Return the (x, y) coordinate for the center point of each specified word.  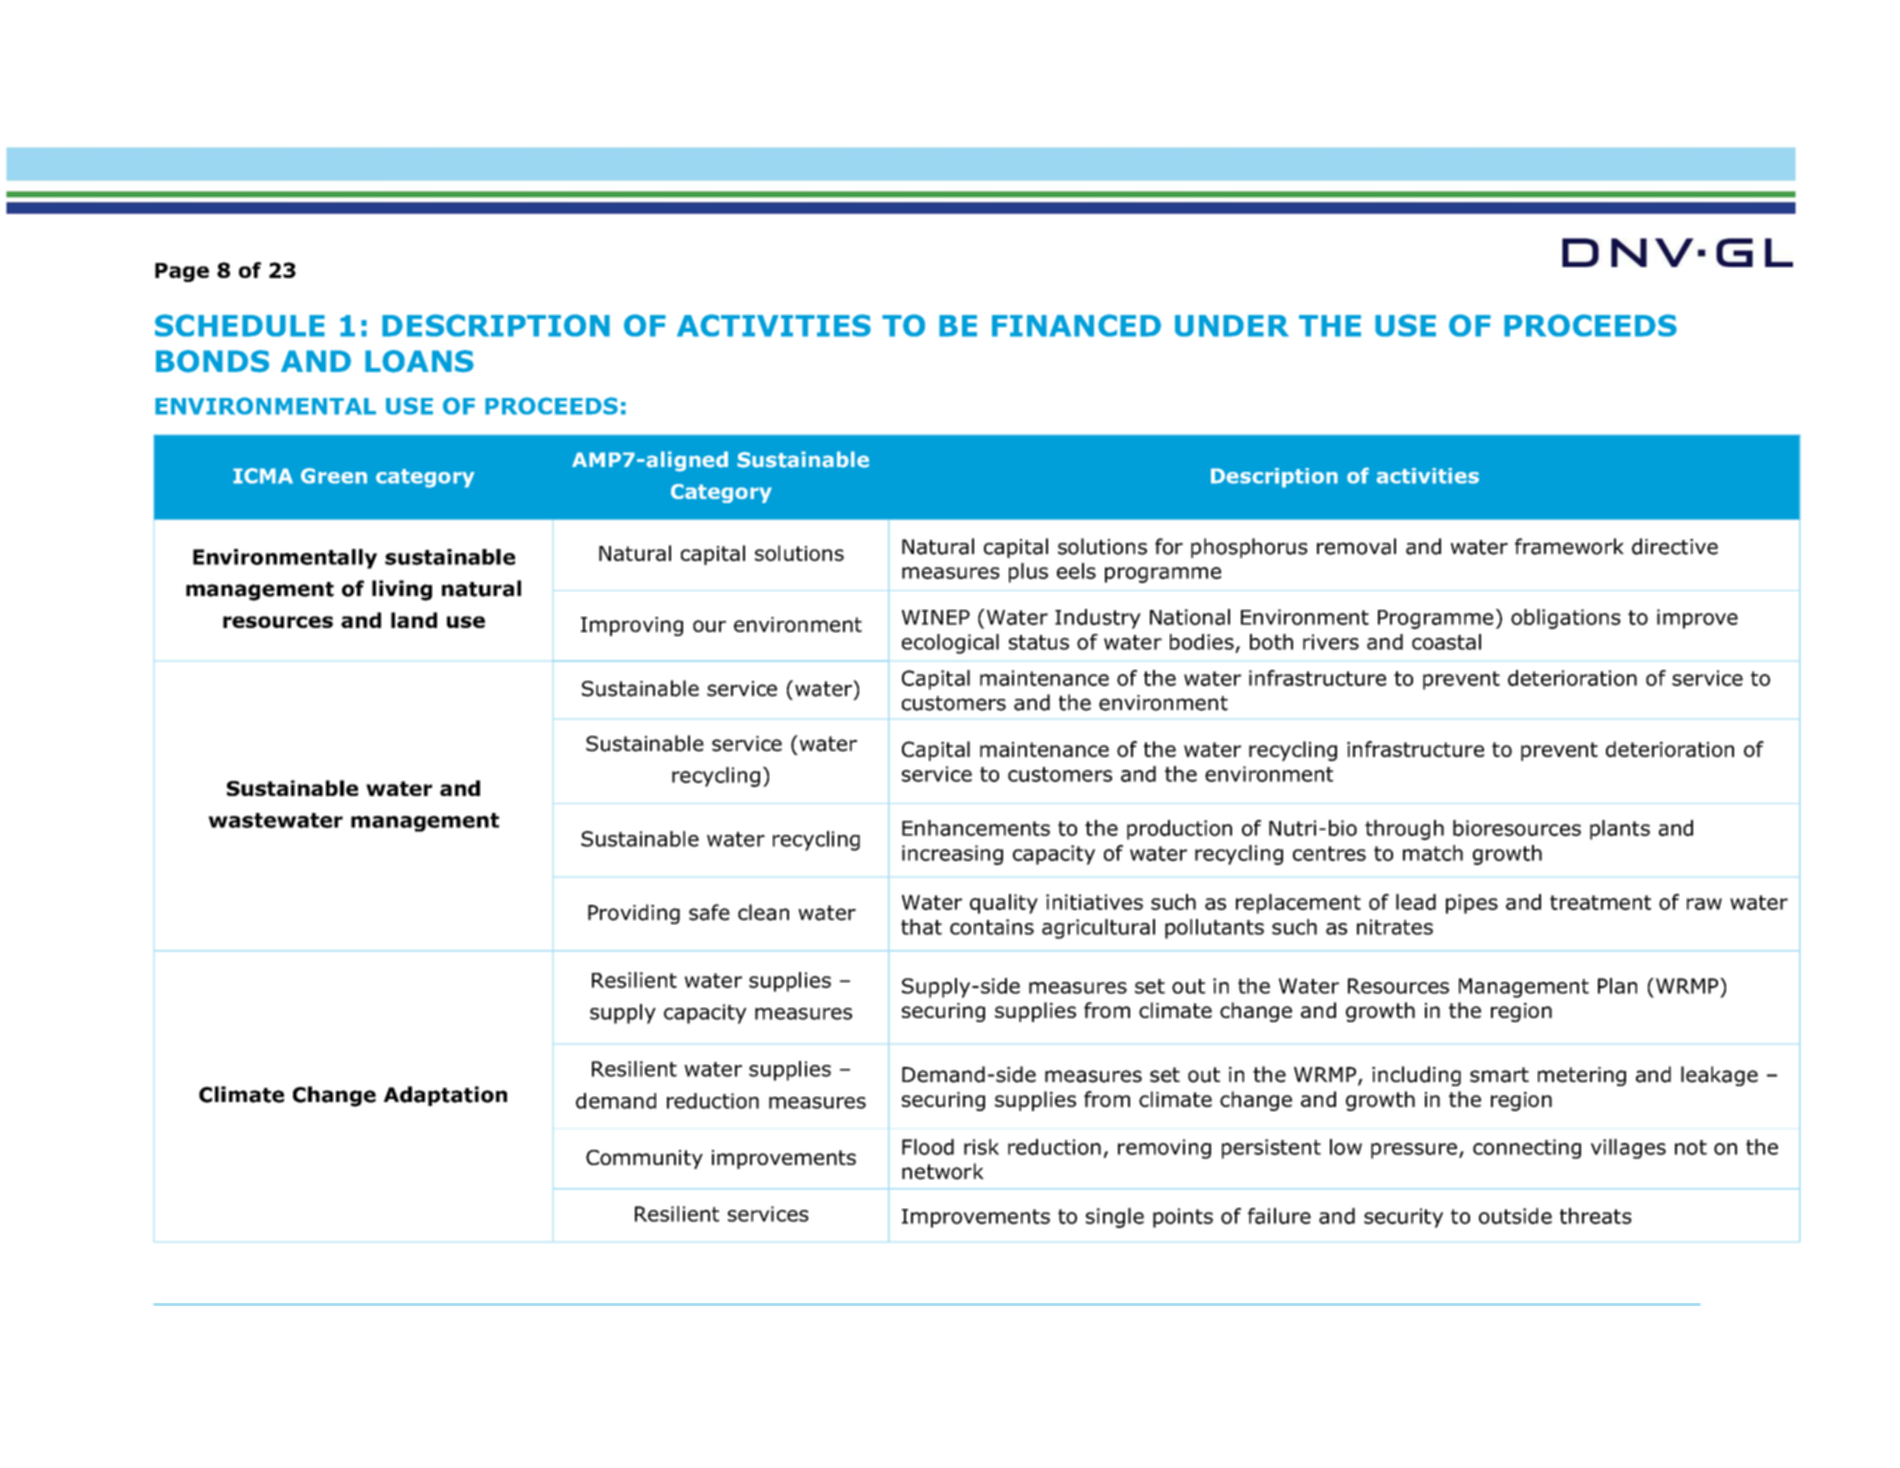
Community (644, 1159)
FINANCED (1076, 325)
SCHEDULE (240, 325)
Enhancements (976, 828)
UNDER (1232, 326)
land (414, 620)
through (1404, 830)
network (943, 1171)
